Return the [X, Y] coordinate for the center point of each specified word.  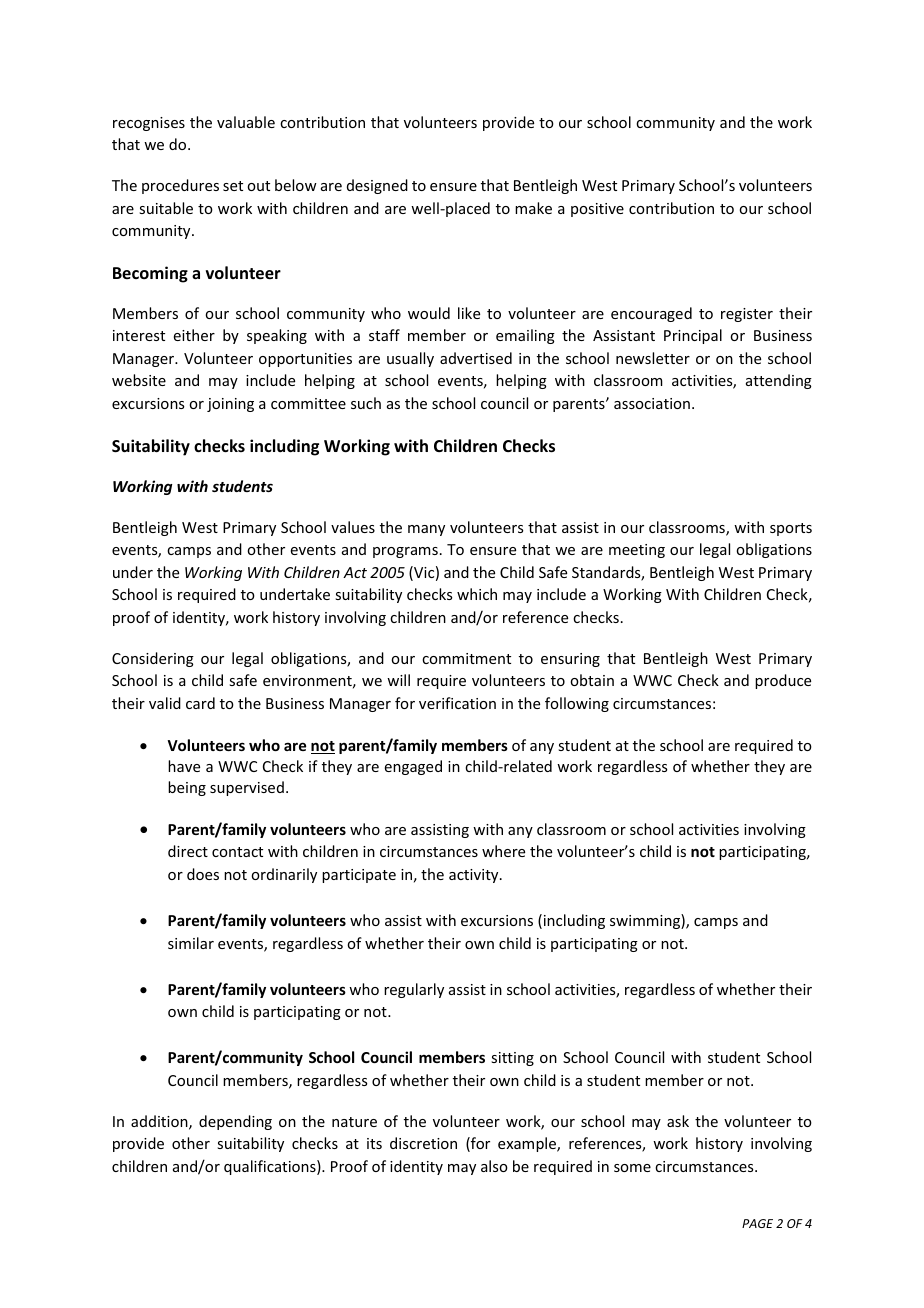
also [494, 1166]
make [533, 208]
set [233, 186]
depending [235, 1122]
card [200, 703]
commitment [466, 658]
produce [783, 681]
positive [597, 210]
